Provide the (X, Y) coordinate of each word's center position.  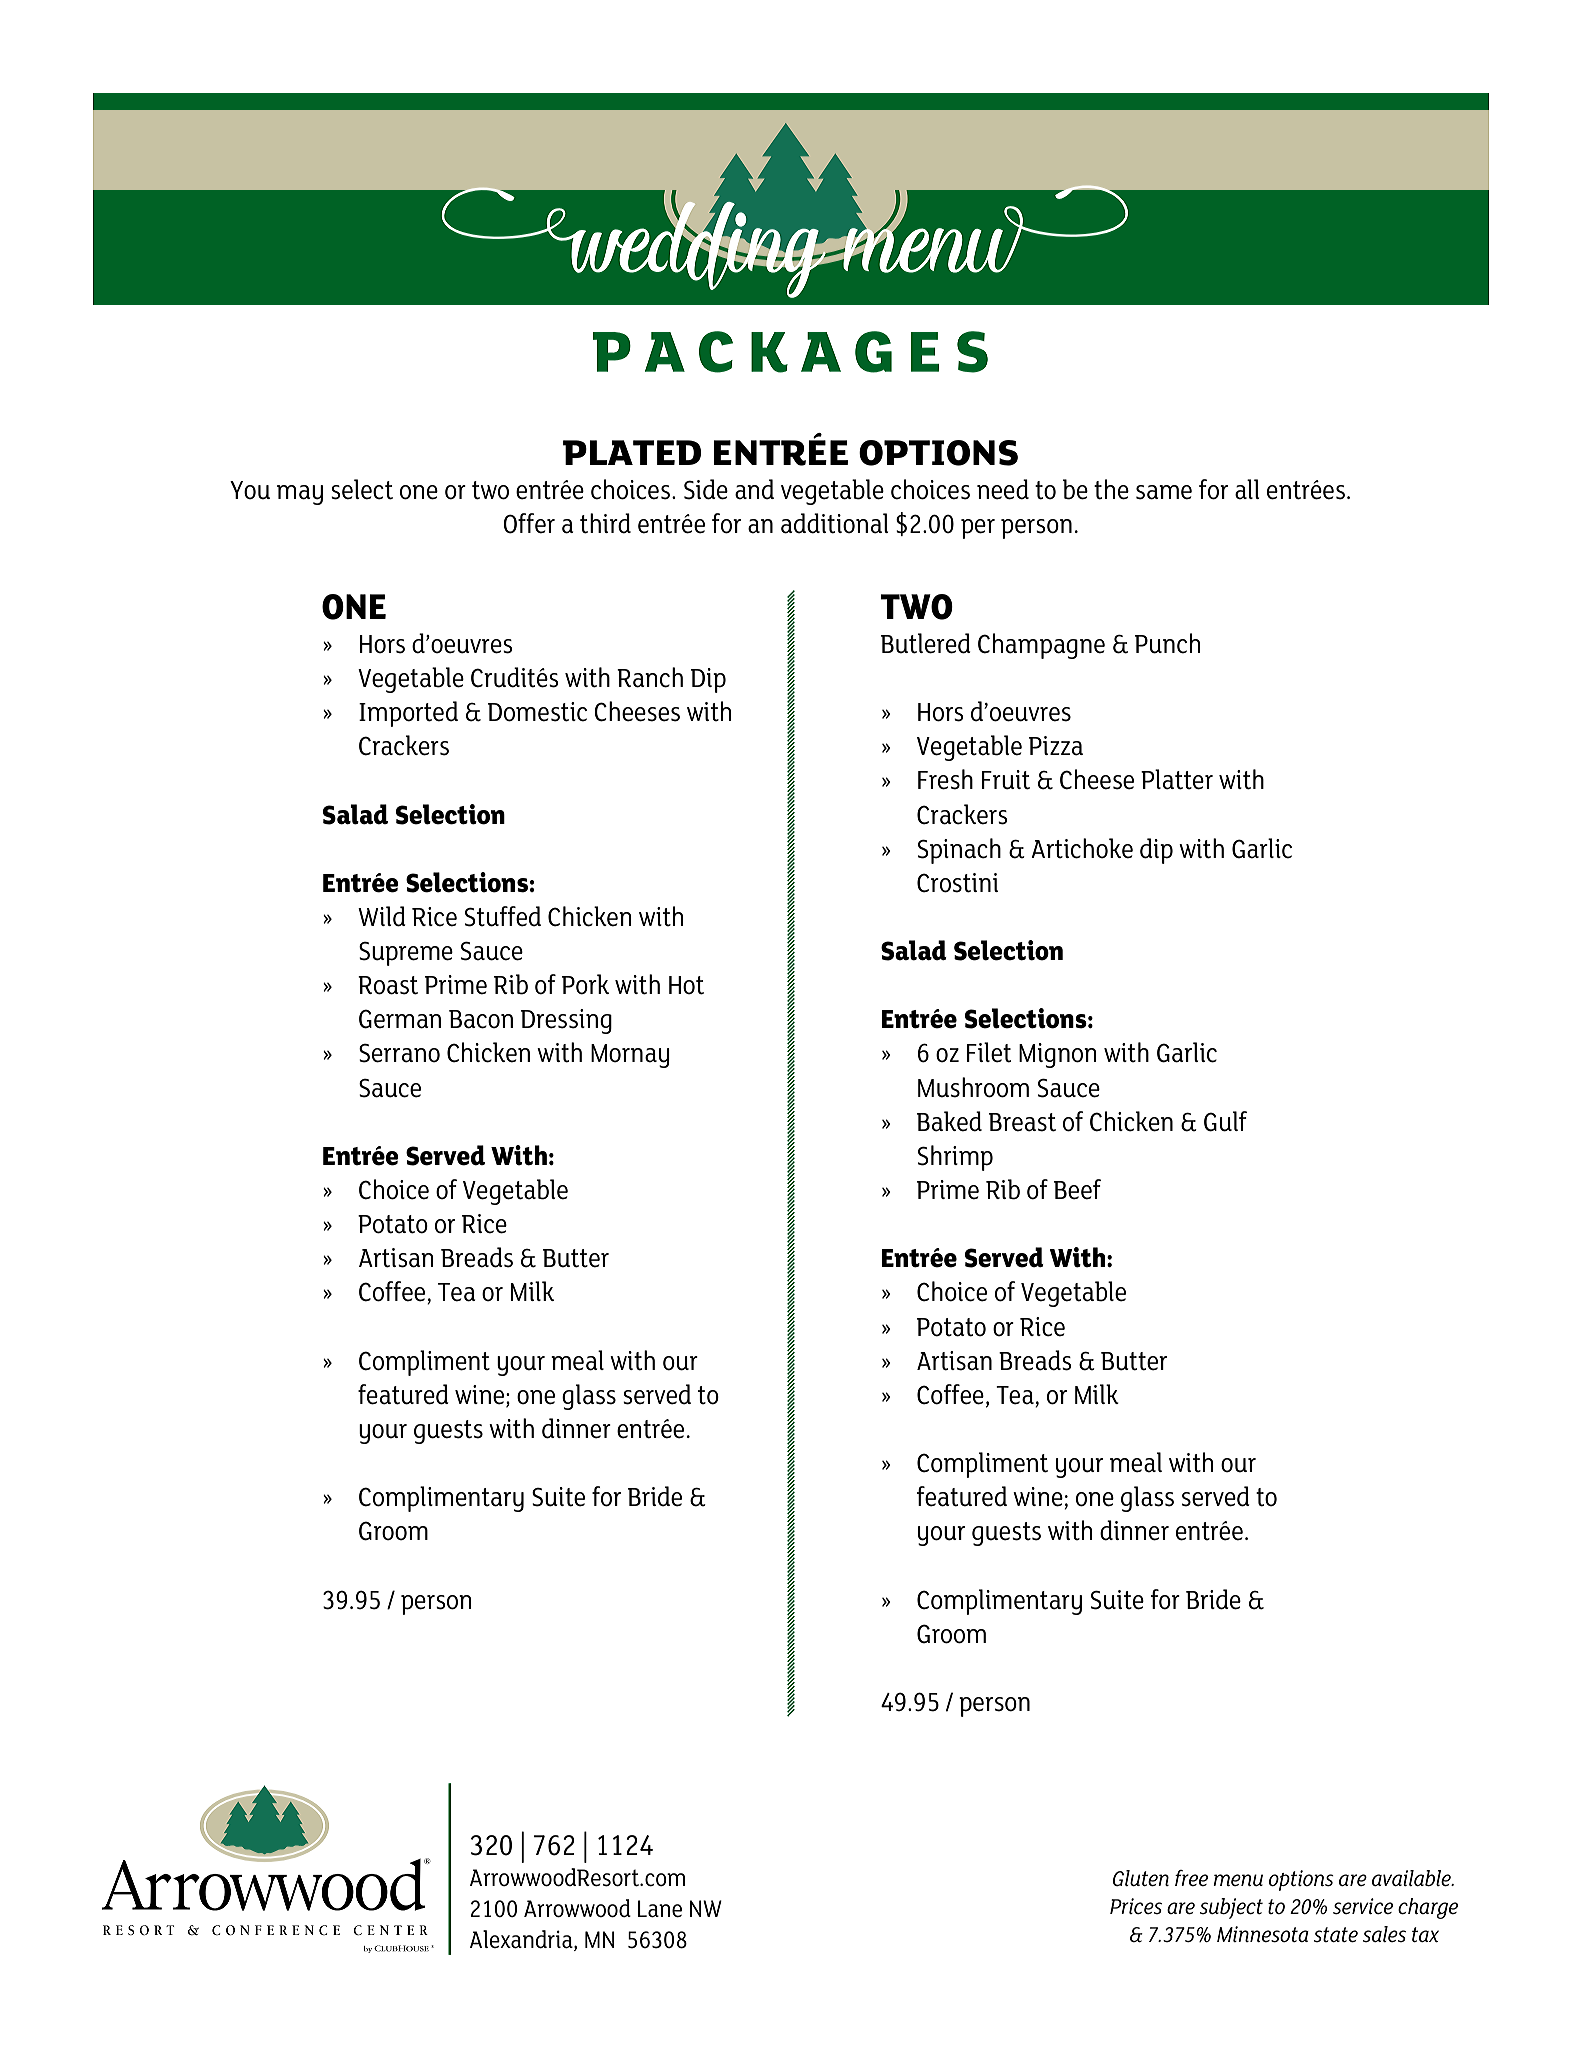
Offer (529, 523)
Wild (382, 916)
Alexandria (522, 1939)
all (1247, 489)
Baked (949, 1121)
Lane (660, 1909)
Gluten (1141, 1878)
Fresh (945, 779)
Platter (1177, 779)
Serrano (399, 1053)
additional (835, 523)
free (1191, 1878)
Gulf (1225, 1121)
